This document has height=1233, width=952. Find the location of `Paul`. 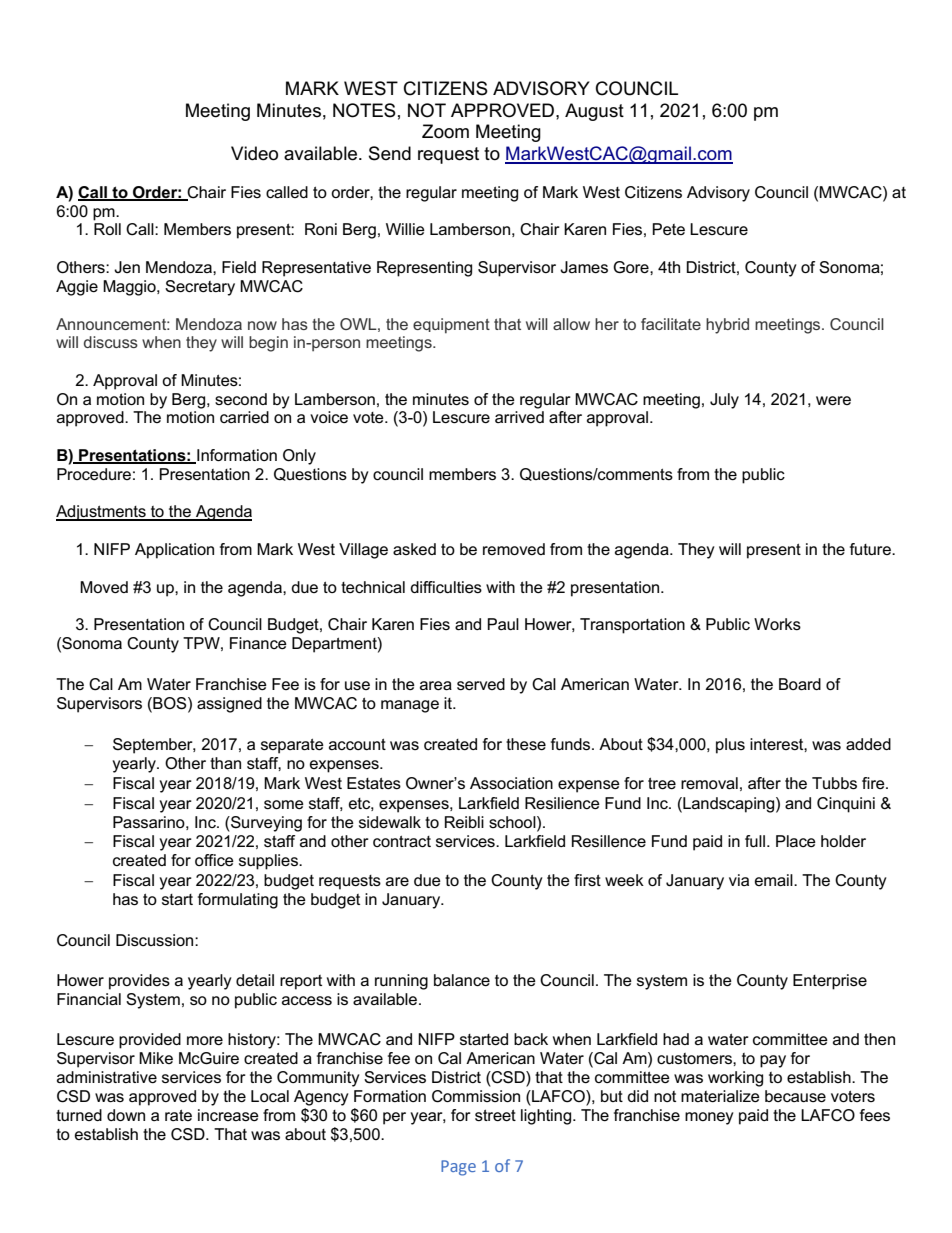

Paul is located at coordinates (503, 624).
